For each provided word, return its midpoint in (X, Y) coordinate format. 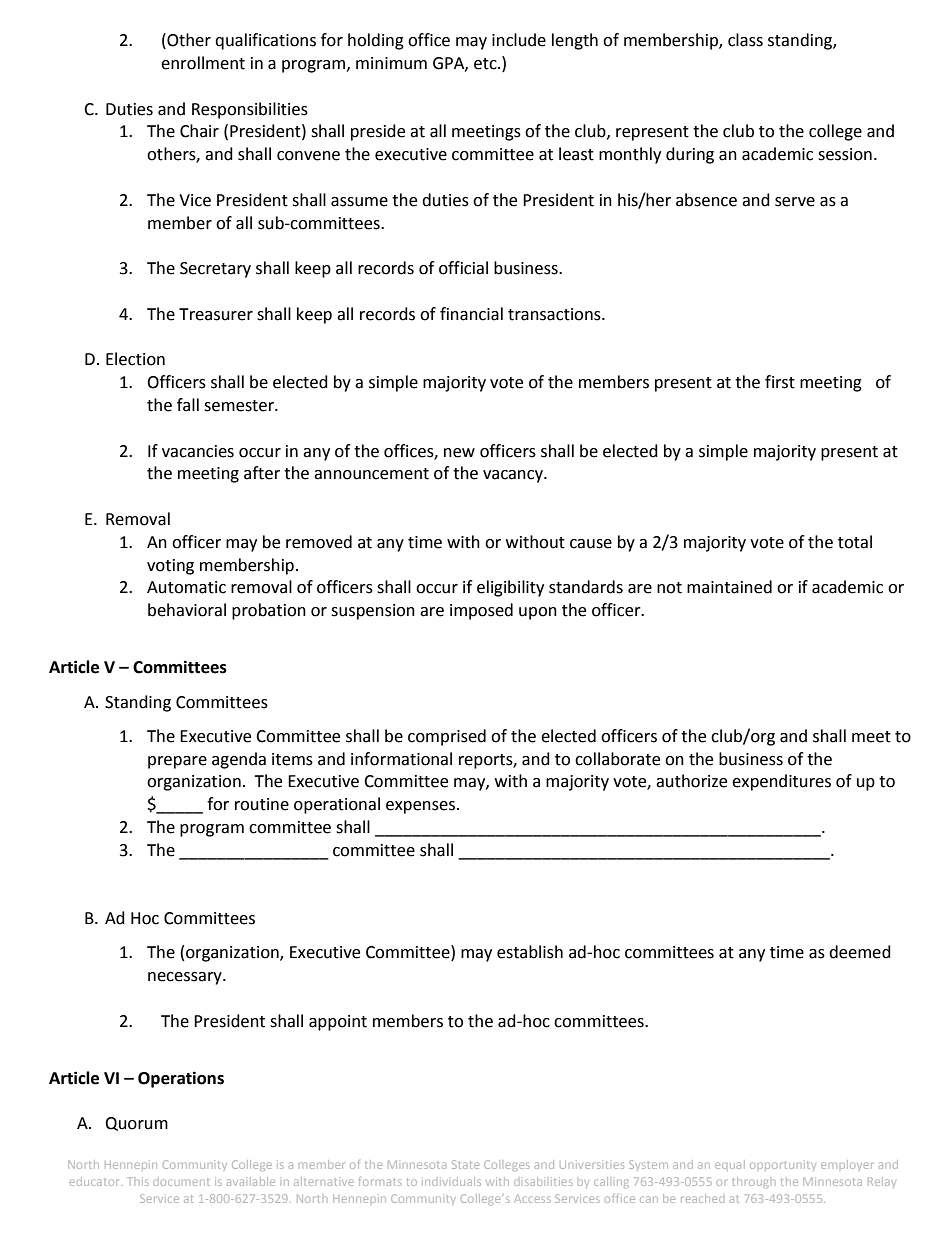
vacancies (198, 451)
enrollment (203, 63)
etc (486, 64)
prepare (177, 762)
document (181, 1182)
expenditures (781, 782)
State (465, 1164)
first (780, 382)
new (459, 453)
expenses (420, 807)
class (745, 40)
